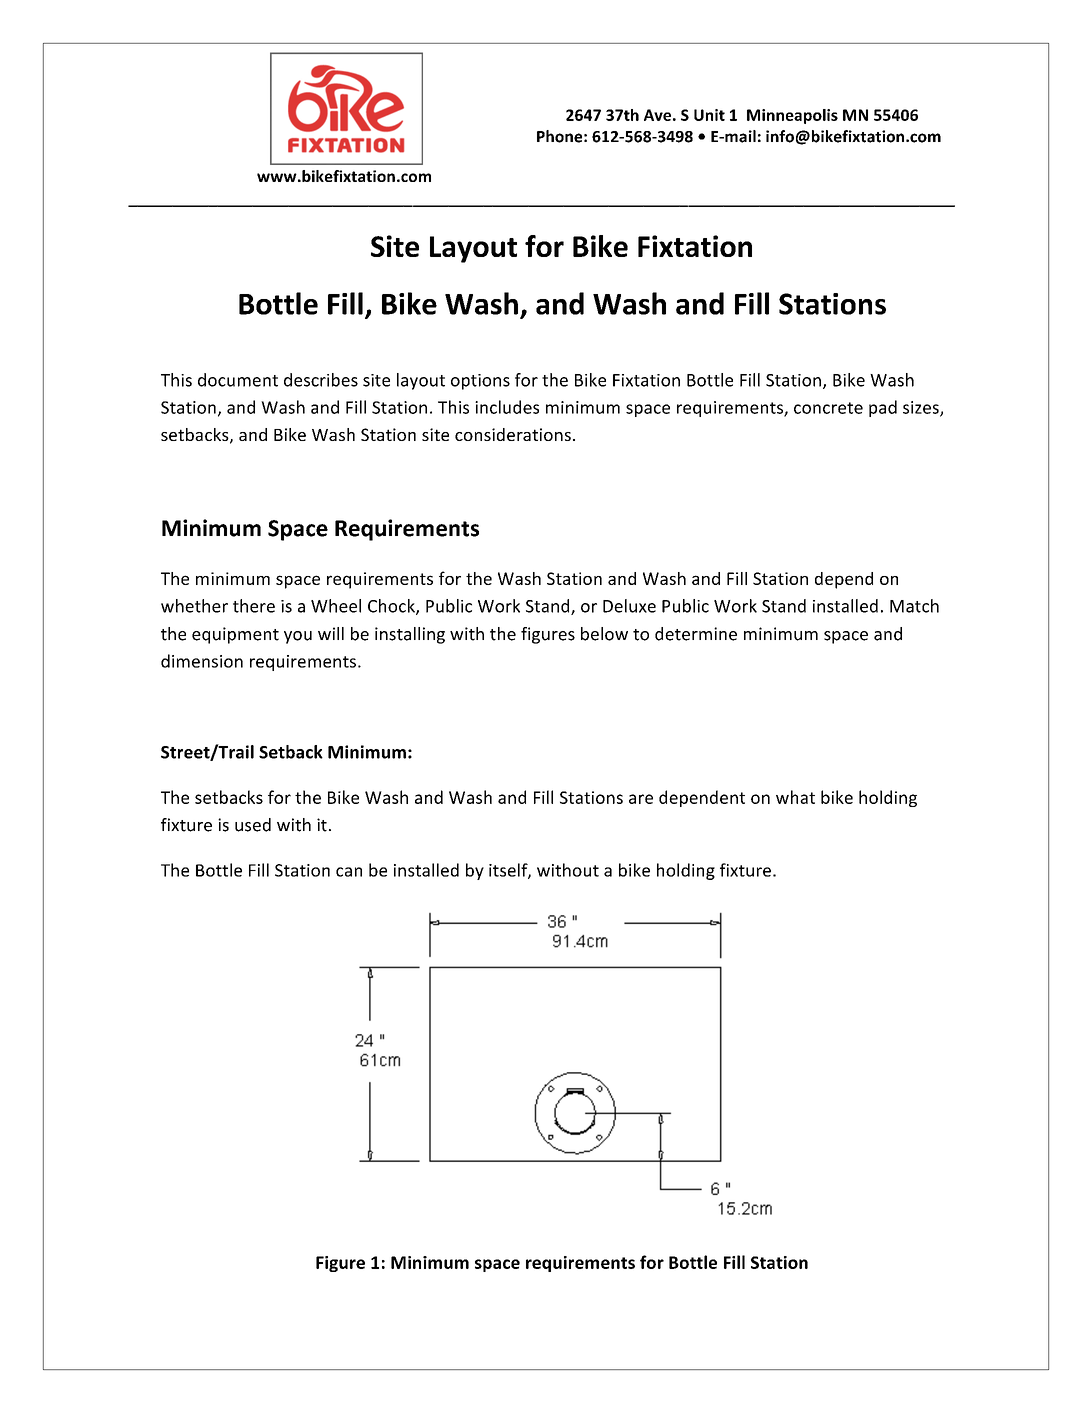  Describe the element at coordinates (253, 825) in the page. I see `used` at that location.
